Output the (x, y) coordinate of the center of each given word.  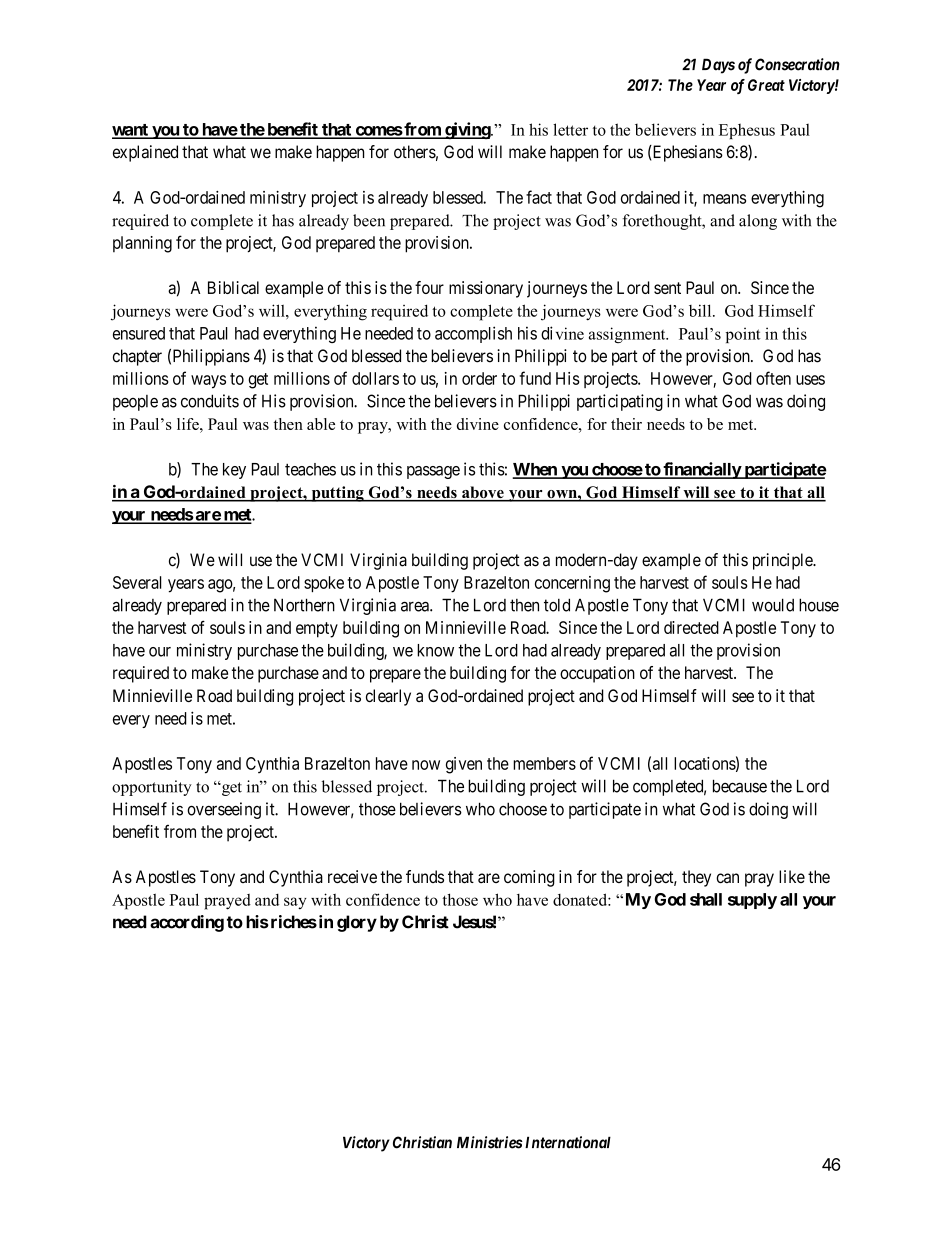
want (131, 131)
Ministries (490, 1142)
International (566, 1142)
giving (467, 130)
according (187, 923)
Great (766, 85)
